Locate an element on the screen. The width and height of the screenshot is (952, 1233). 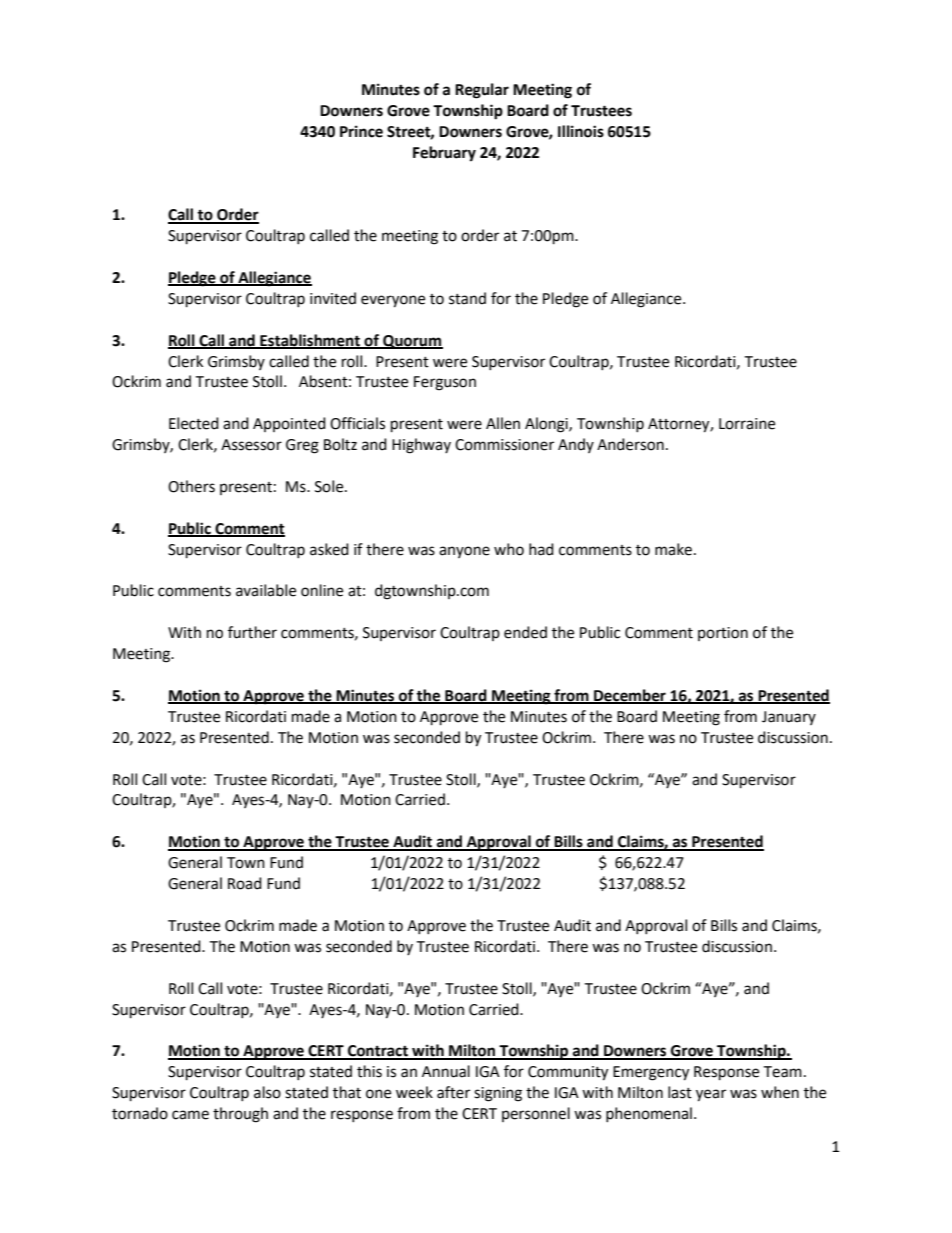
Regular is located at coordinates (482, 91).
